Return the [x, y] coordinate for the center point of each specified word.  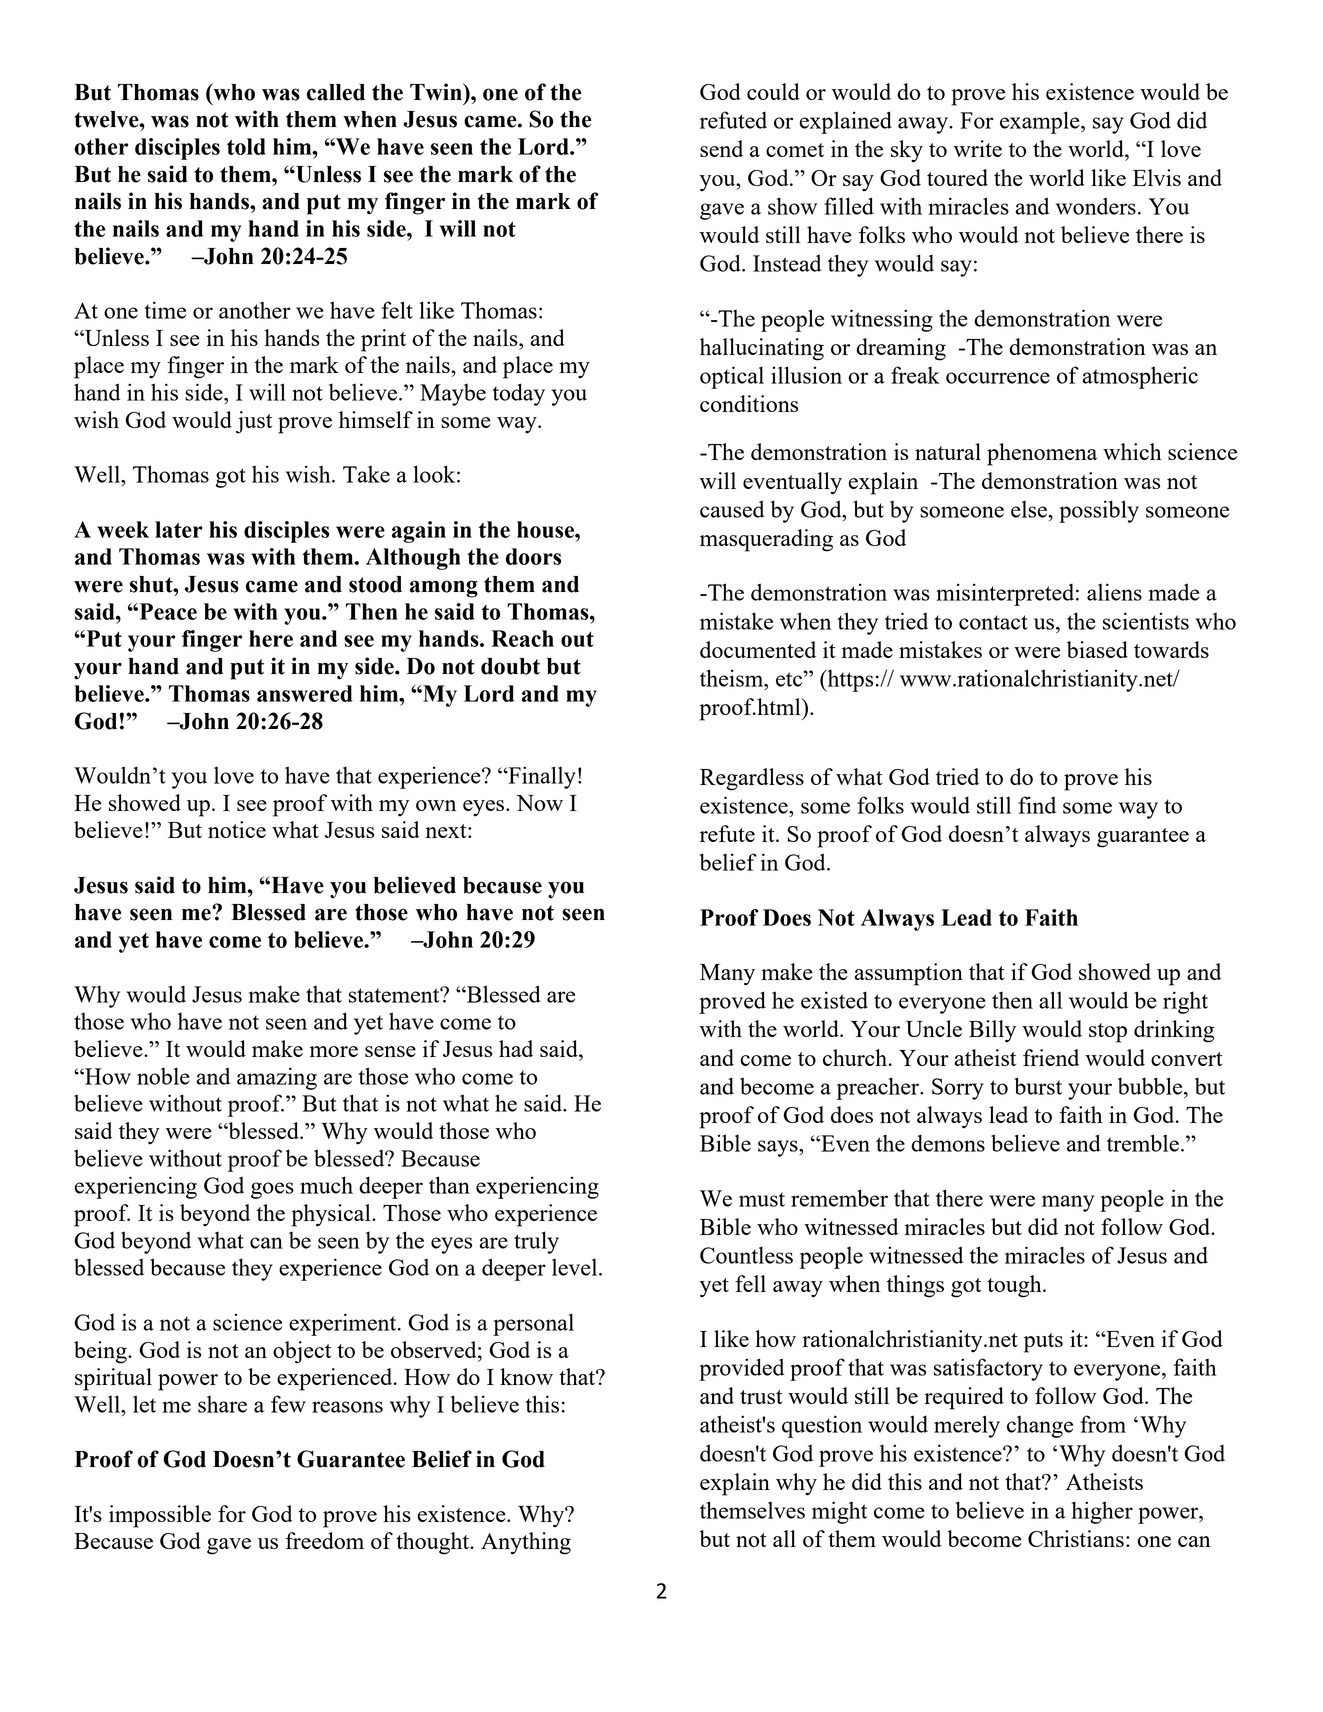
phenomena [1042, 454]
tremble [1143, 1143]
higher [1102, 1512]
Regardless [752, 779]
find [1037, 805]
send [721, 148]
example [1041, 122]
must [762, 1199]
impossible [160, 1516]
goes [272, 1190]
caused [732, 509]
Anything [526, 1543]
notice [237, 829]
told [246, 146]
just [254, 422]
